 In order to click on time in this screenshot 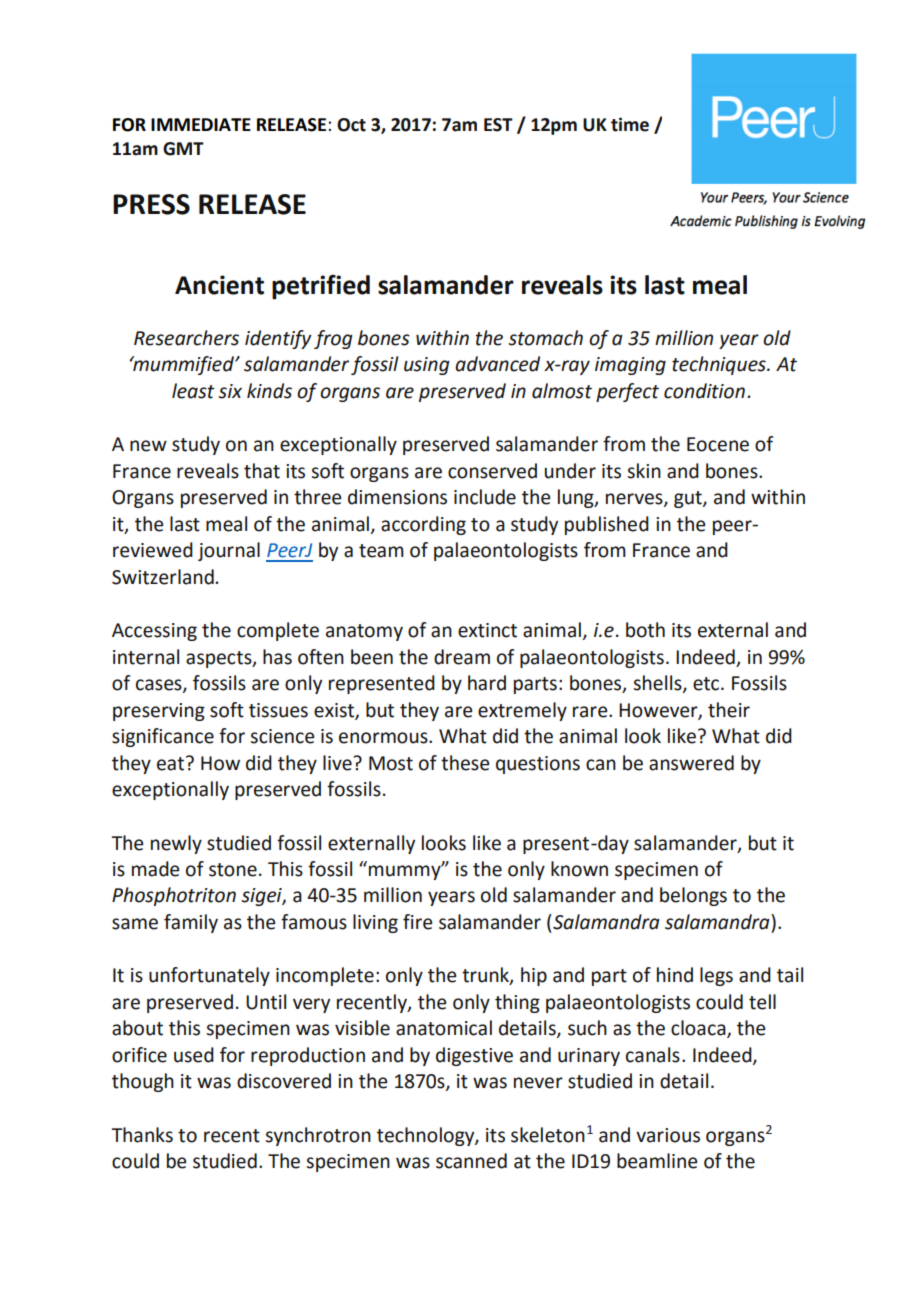, I will do `click(630, 124)`.
